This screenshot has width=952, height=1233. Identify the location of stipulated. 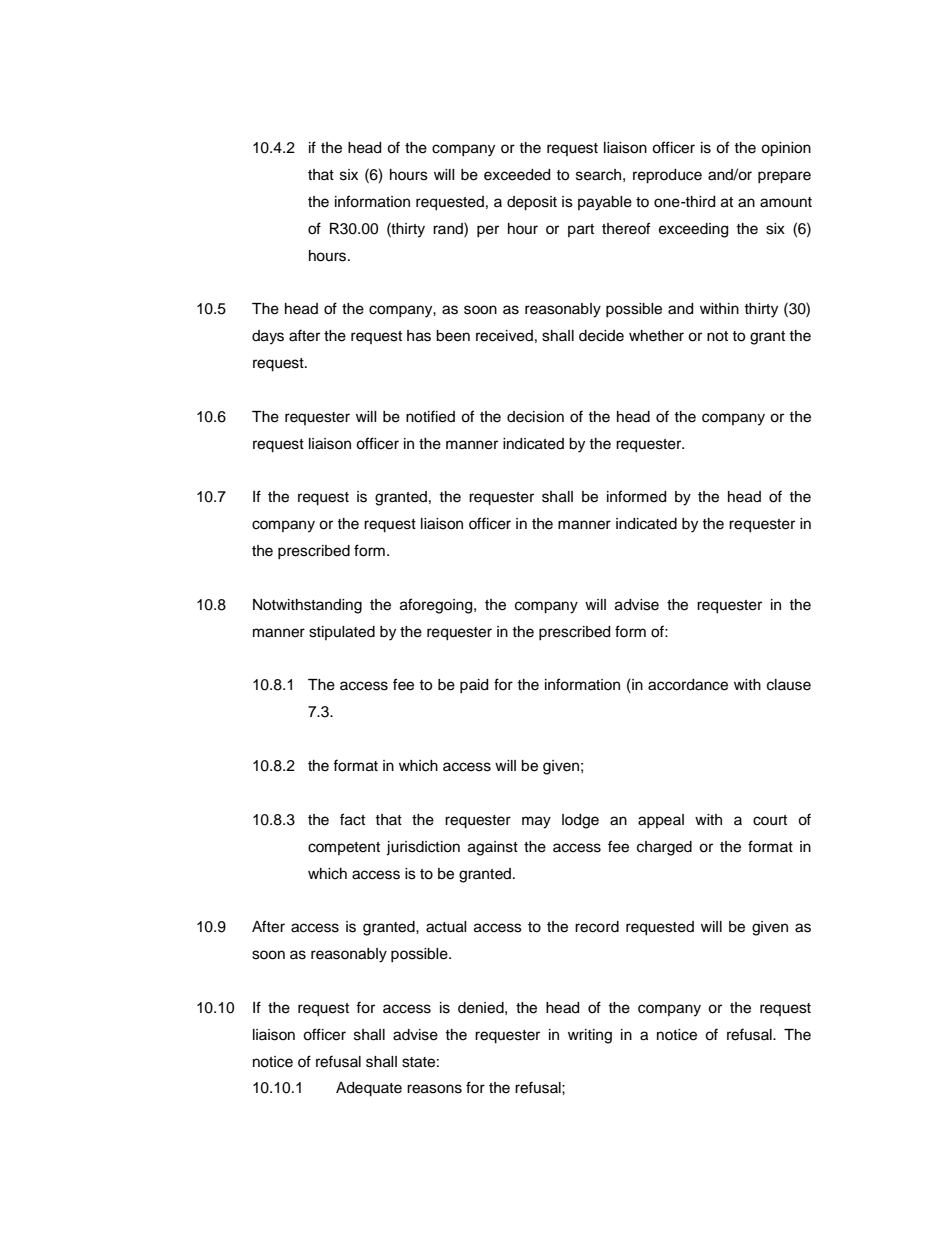
(342, 633).
